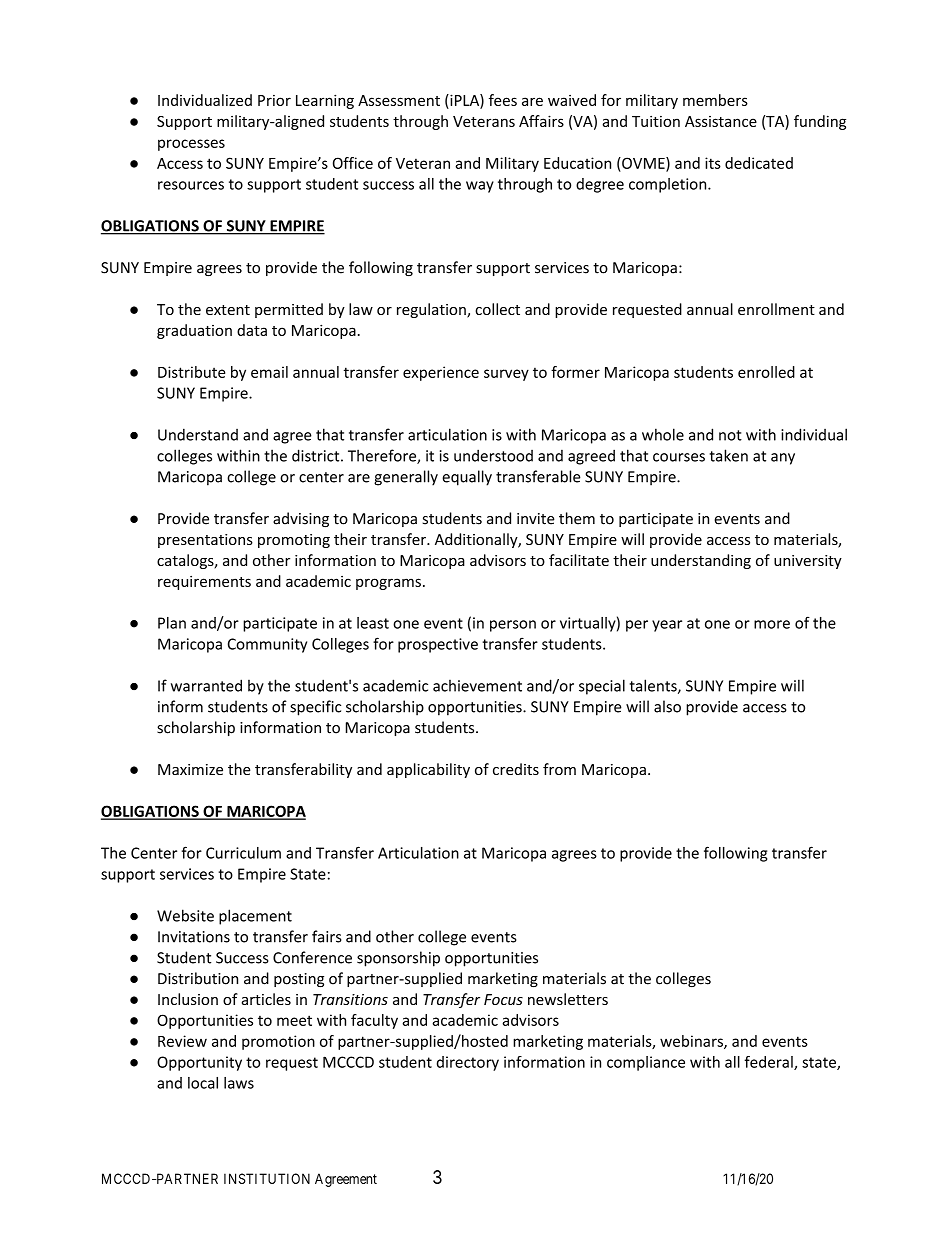  What do you see at coordinates (255, 917) in the screenshot?
I see `placement` at bounding box center [255, 917].
